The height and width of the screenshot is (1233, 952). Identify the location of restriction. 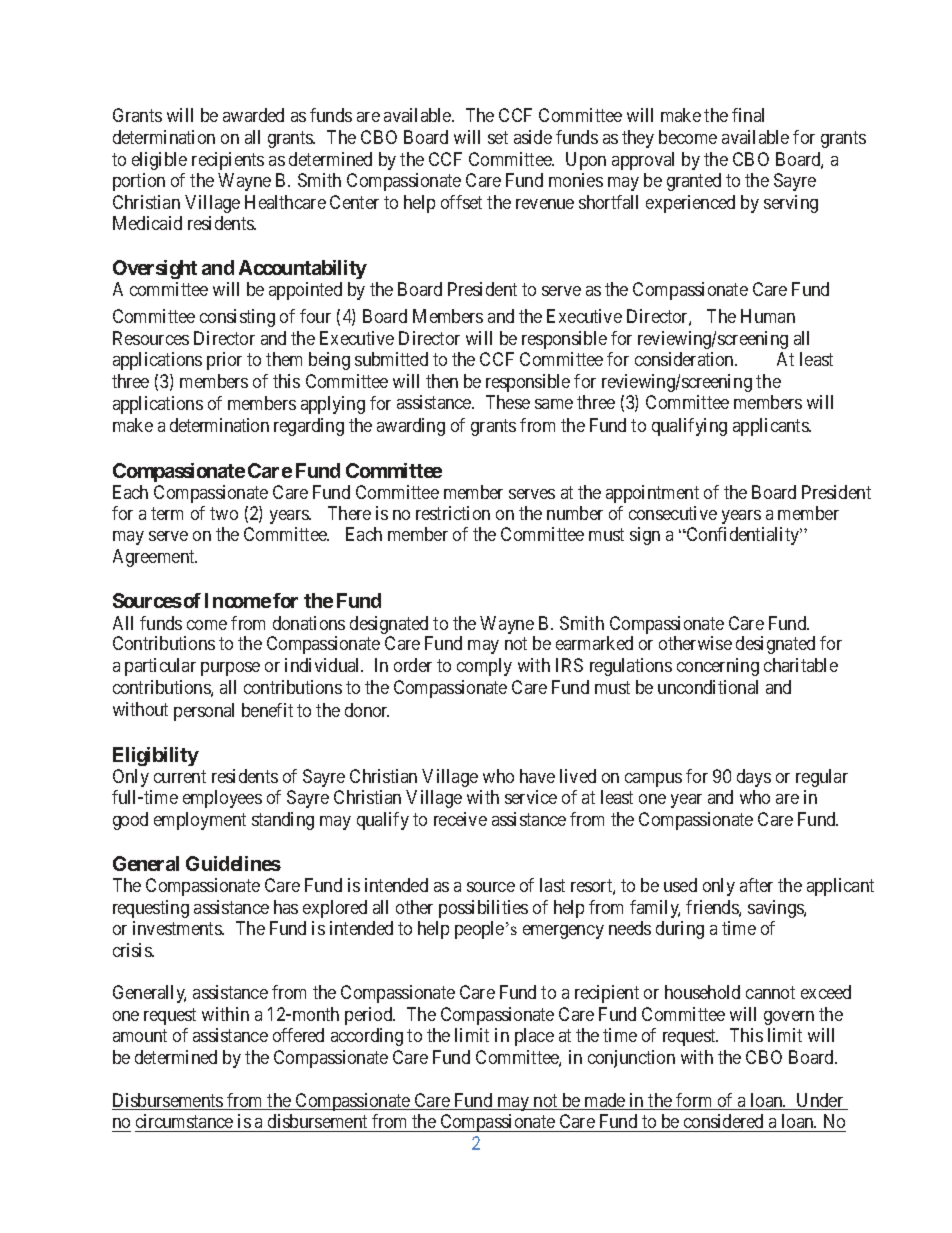
(453, 513).
